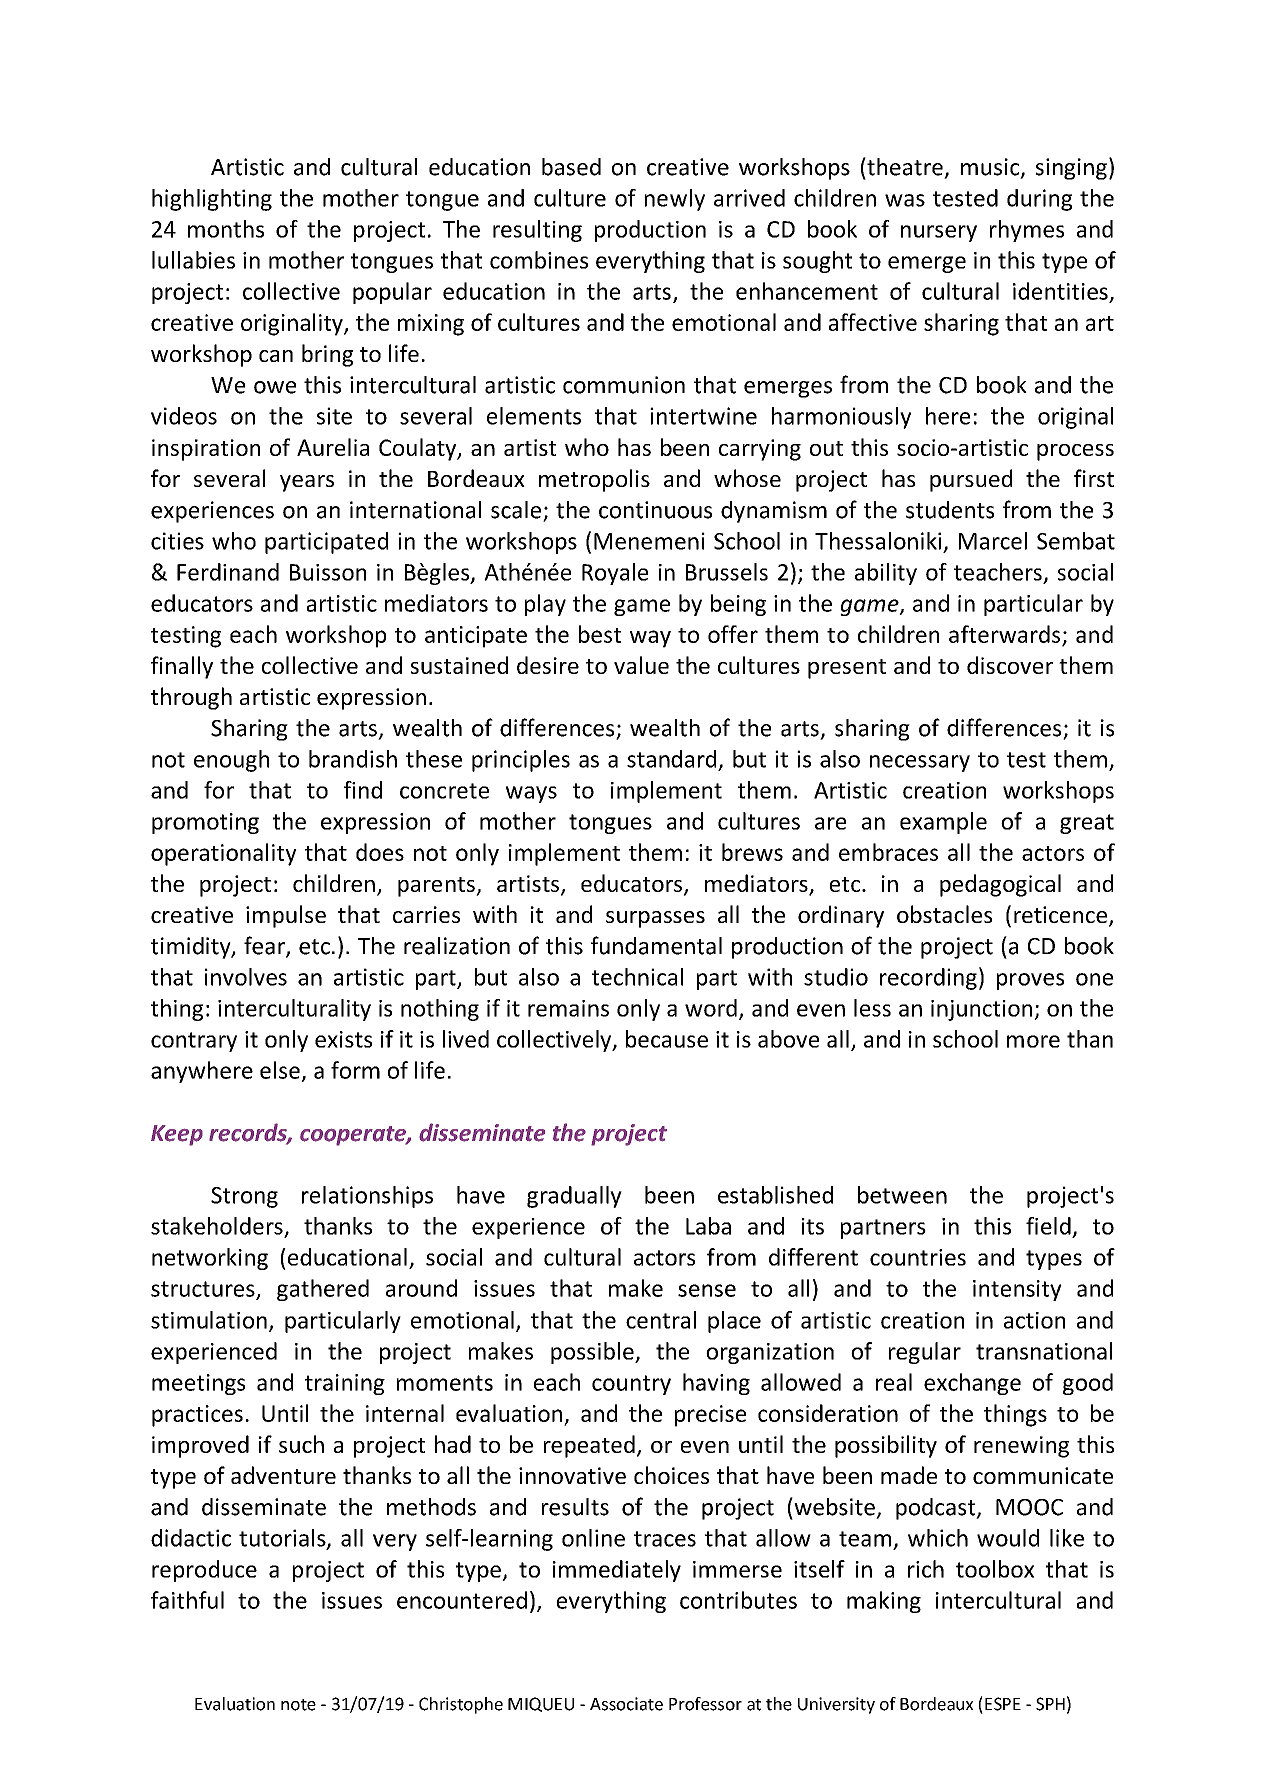  Describe the element at coordinates (1027, 231) in the document. I see `rhymes` at that location.
